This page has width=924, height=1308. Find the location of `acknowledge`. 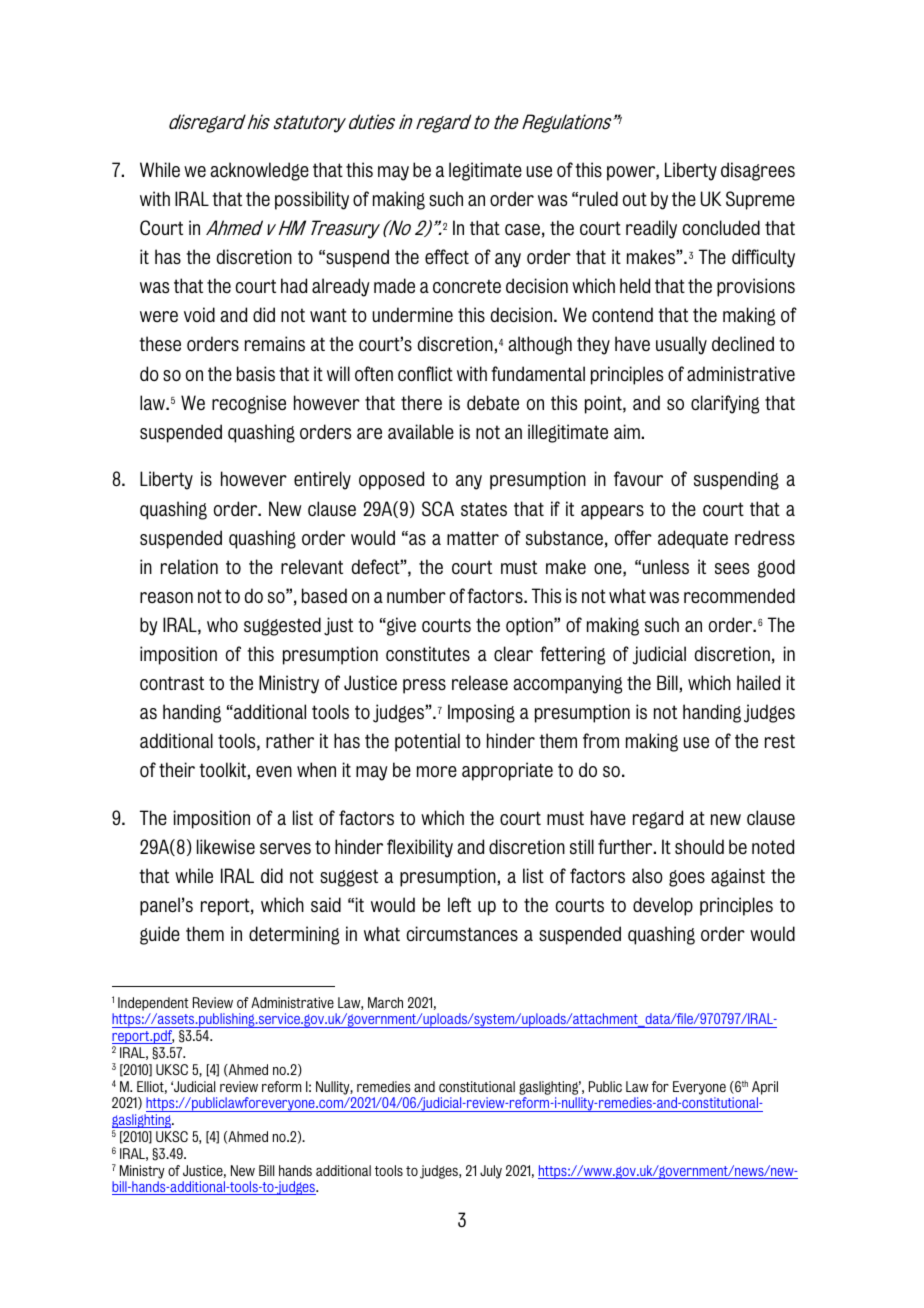

acknowledge is located at coordinates (259, 171).
